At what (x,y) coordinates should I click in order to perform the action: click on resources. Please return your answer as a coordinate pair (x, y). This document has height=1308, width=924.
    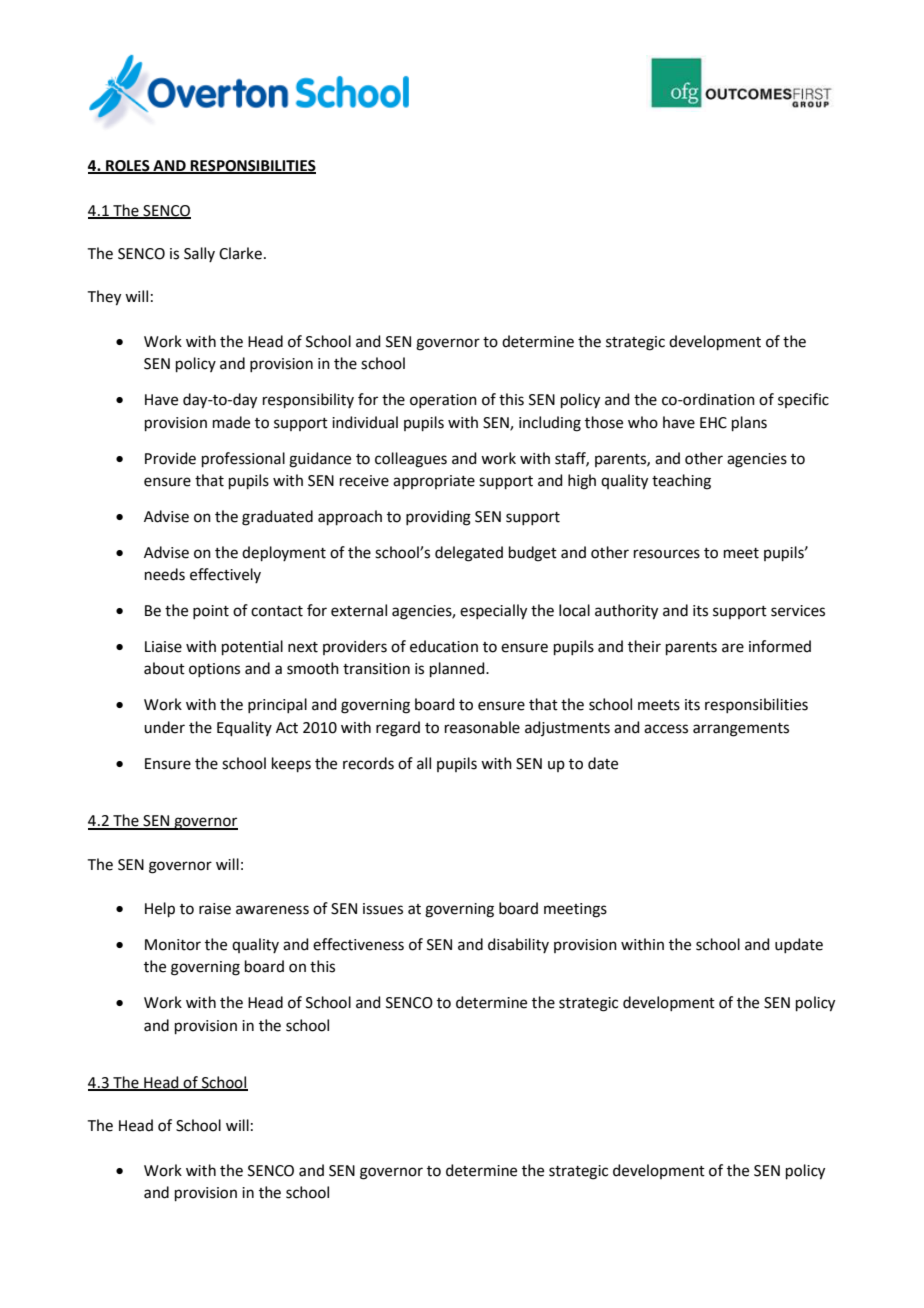
    Looking at the image, I should click on (667, 554).
